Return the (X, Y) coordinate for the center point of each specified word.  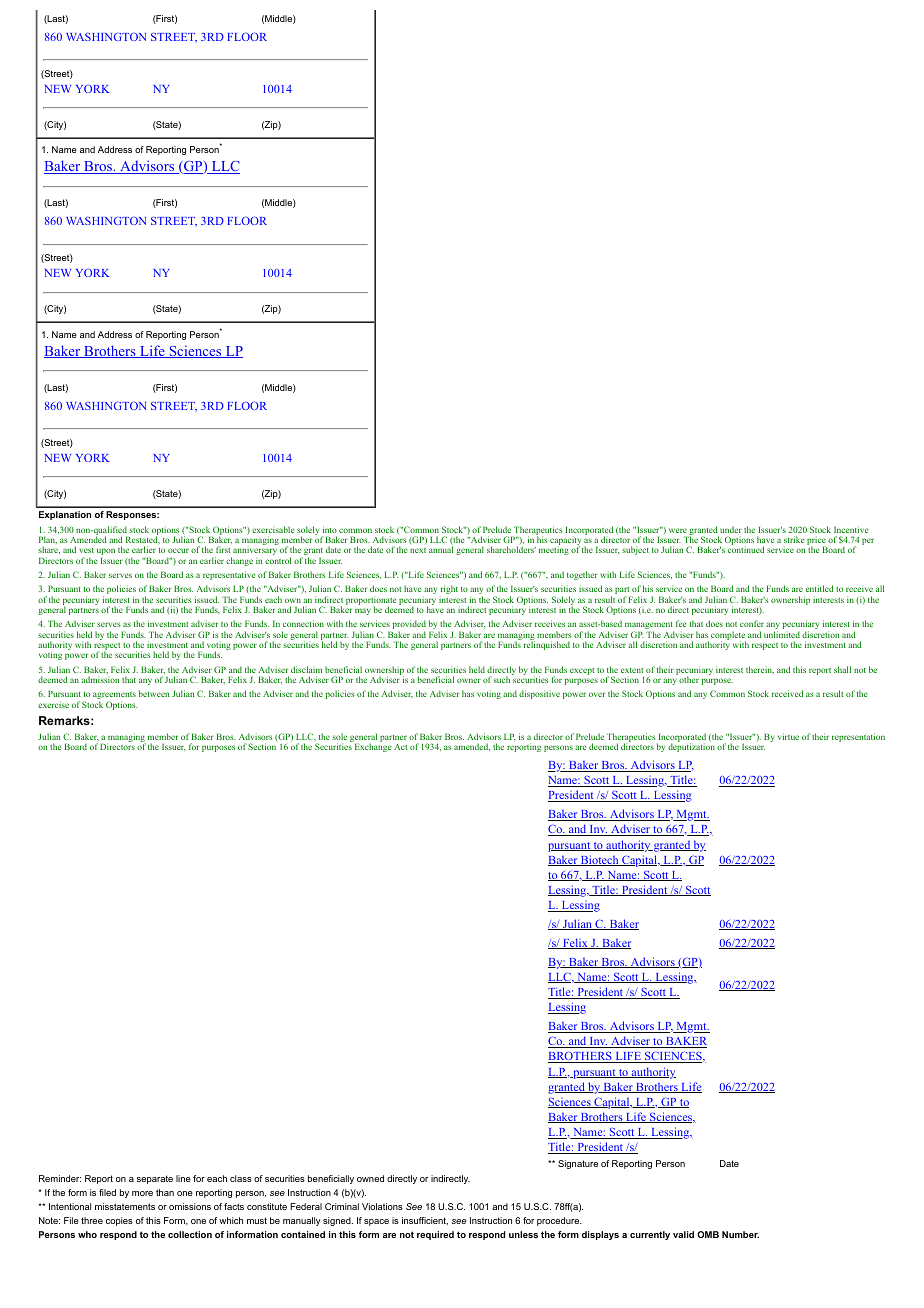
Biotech (600, 860)
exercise (53, 704)
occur (178, 550)
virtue (788, 736)
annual (441, 549)
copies (119, 1221)
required (435, 1235)
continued (746, 549)
